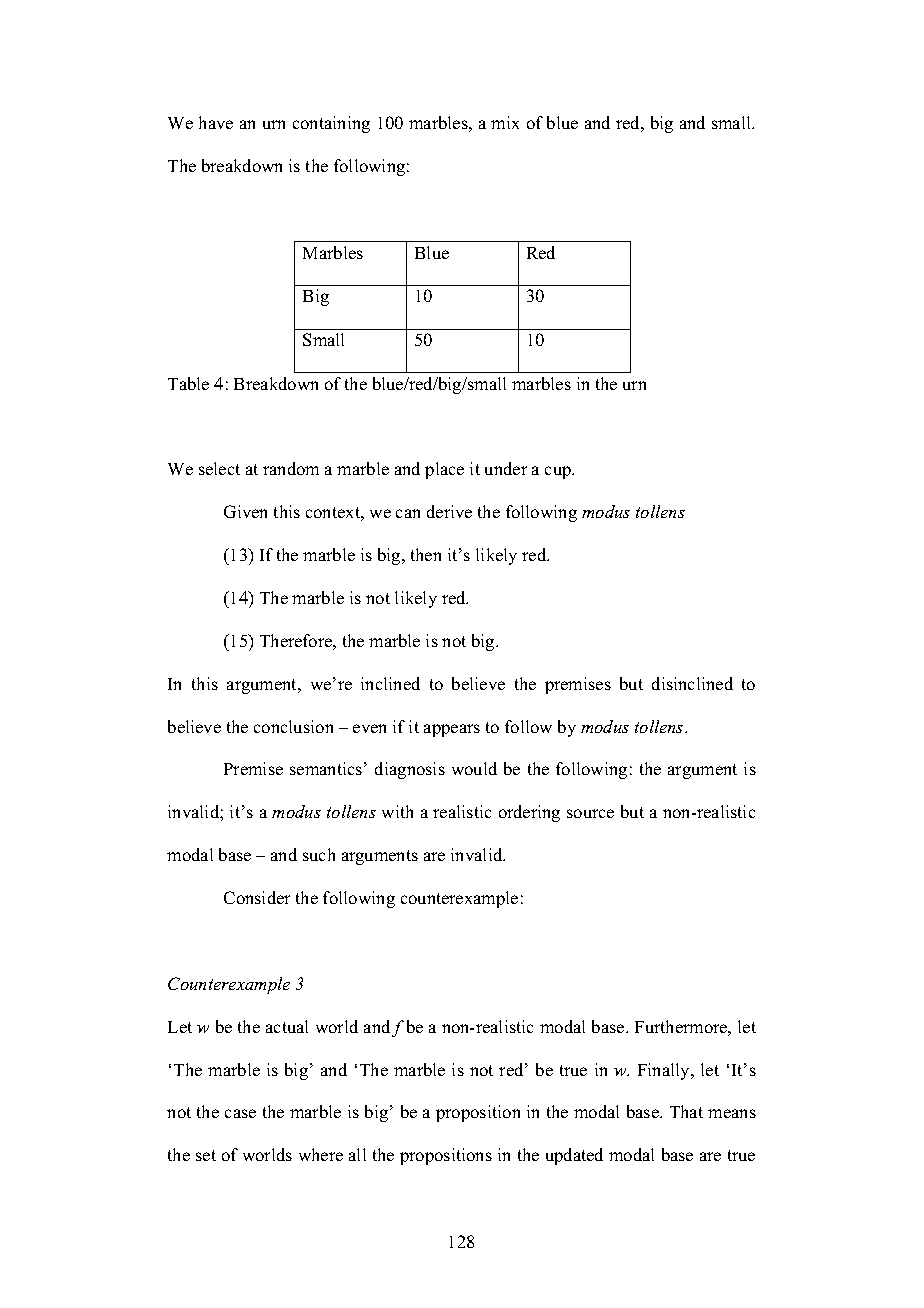  I want to click on containing, so click(331, 124).
